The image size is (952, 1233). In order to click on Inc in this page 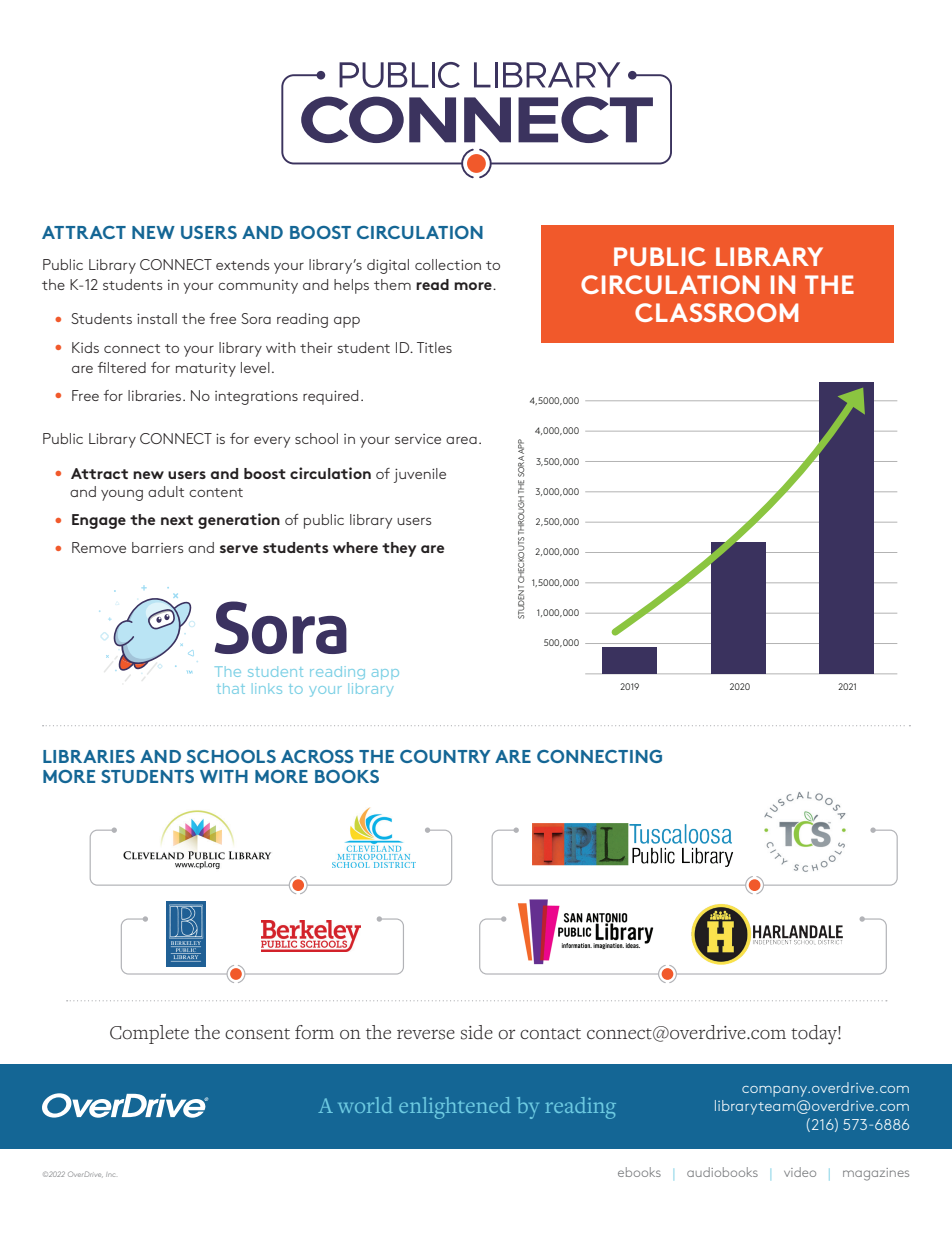, I will do `click(110, 1175)`.
